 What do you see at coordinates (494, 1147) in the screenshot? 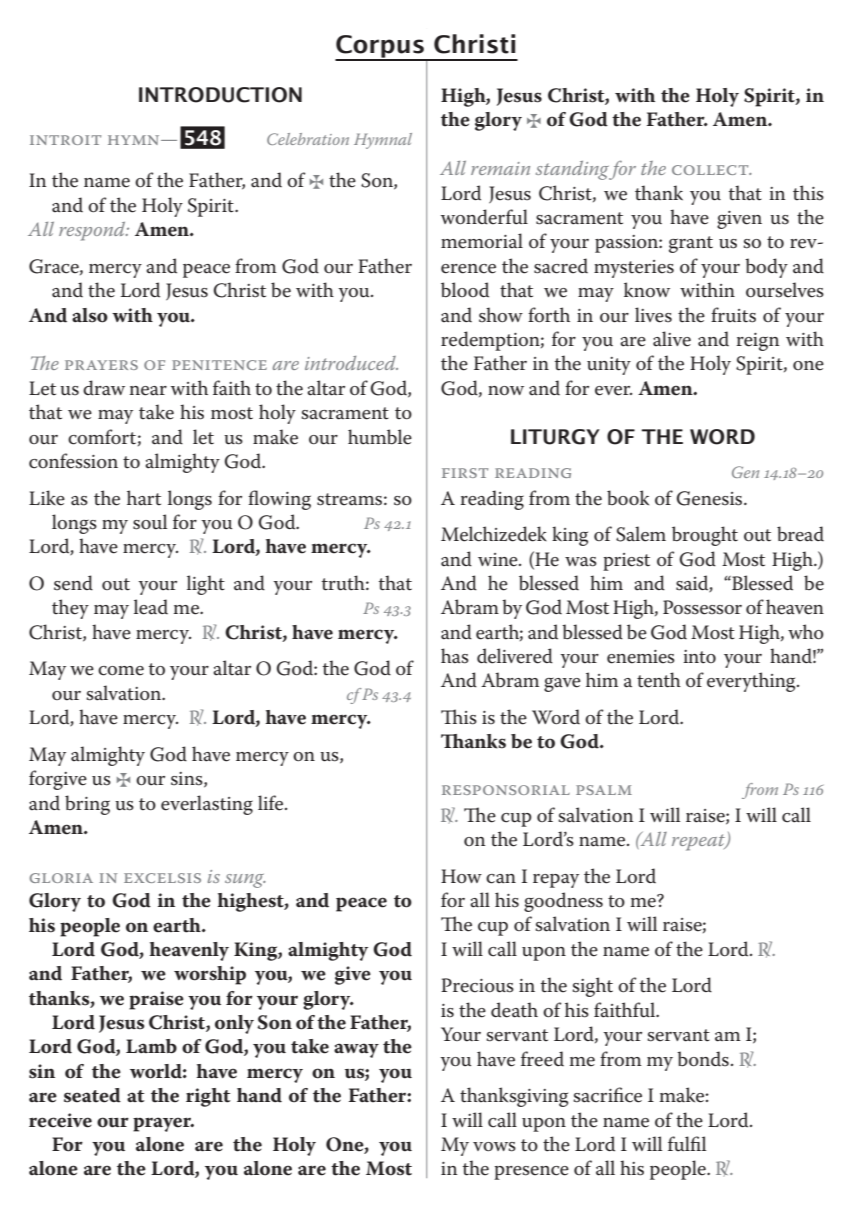
I see `vows` at bounding box center [494, 1147].
